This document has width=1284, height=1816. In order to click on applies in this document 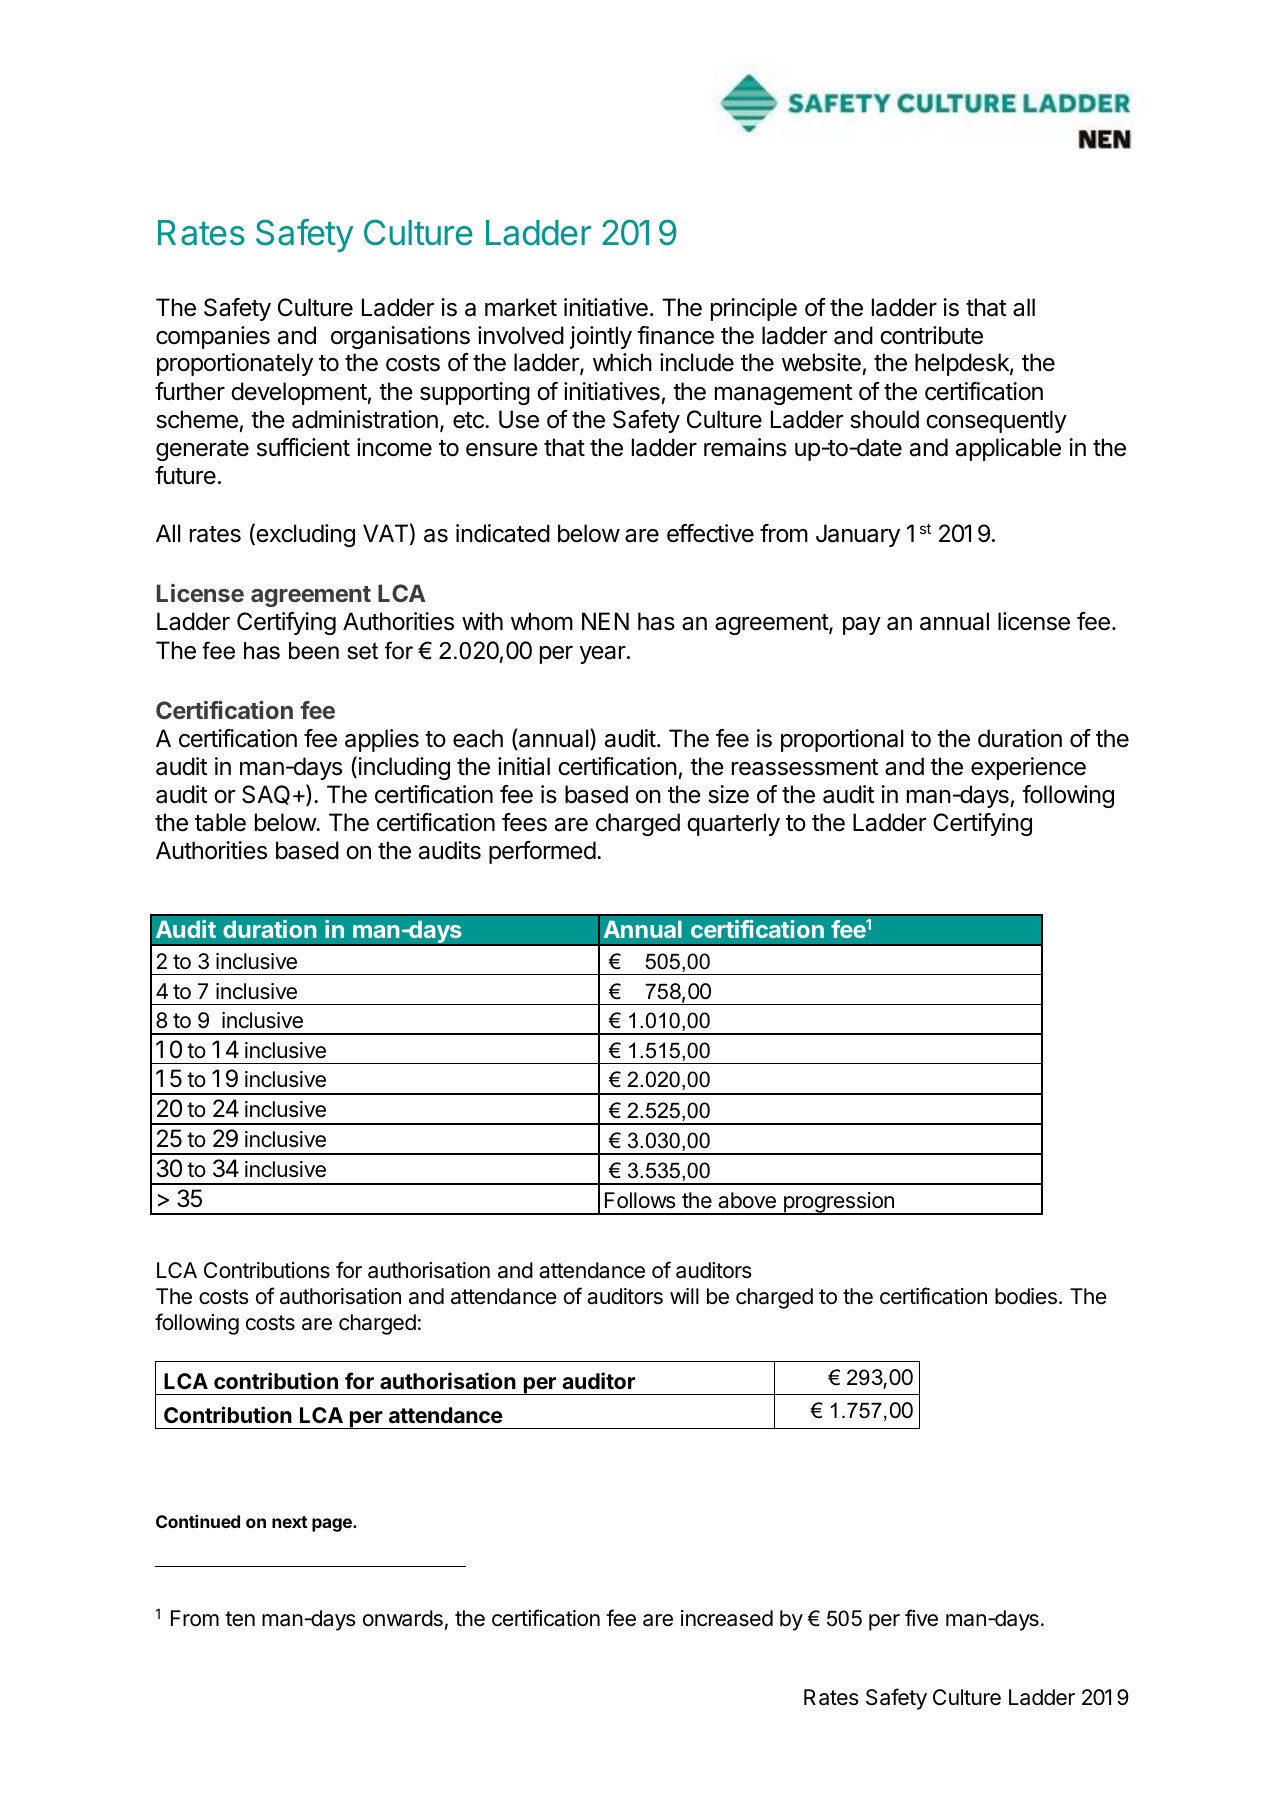, I will do `click(382, 740)`.
